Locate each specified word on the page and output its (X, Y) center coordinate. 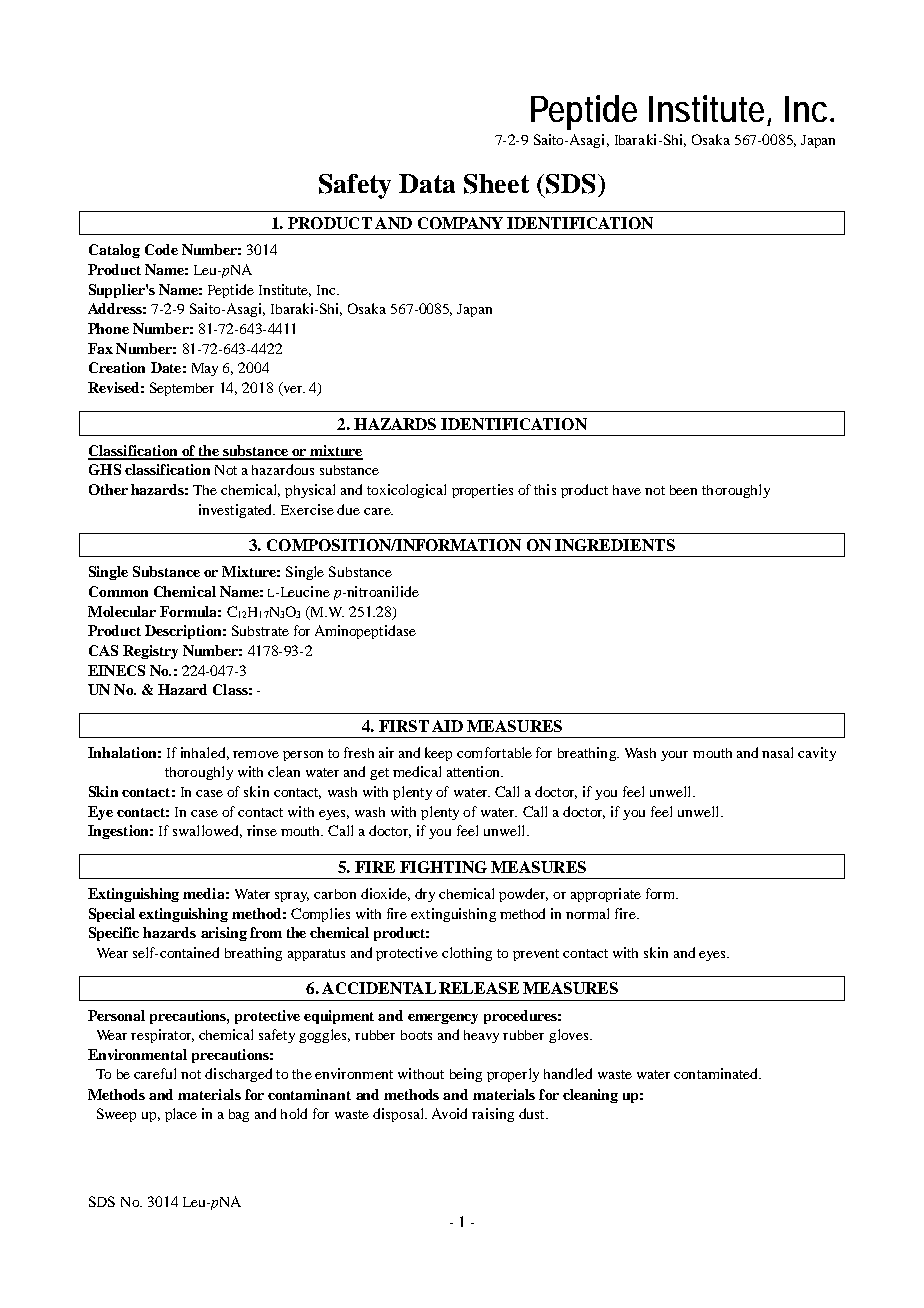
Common (118, 591)
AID (447, 726)
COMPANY (460, 223)
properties (482, 491)
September (182, 389)
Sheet (496, 184)
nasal (777, 752)
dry (425, 895)
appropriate (606, 895)
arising (224, 934)
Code (161, 249)
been (683, 490)
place (181, 1115)
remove (256, 754)
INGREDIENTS (615, 545)
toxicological (406, 491)
